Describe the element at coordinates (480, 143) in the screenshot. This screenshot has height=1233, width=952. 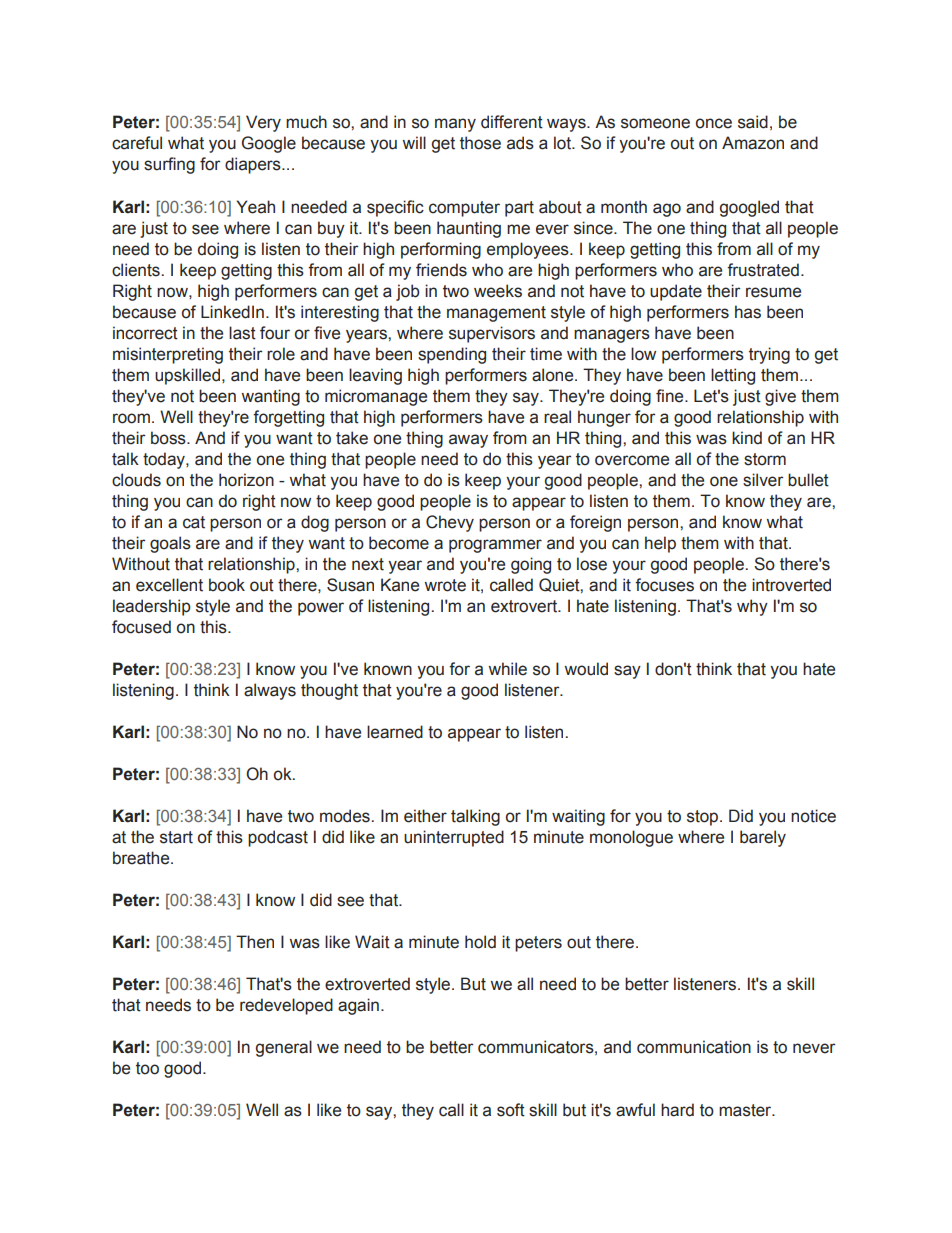
I see `those` at that location.
